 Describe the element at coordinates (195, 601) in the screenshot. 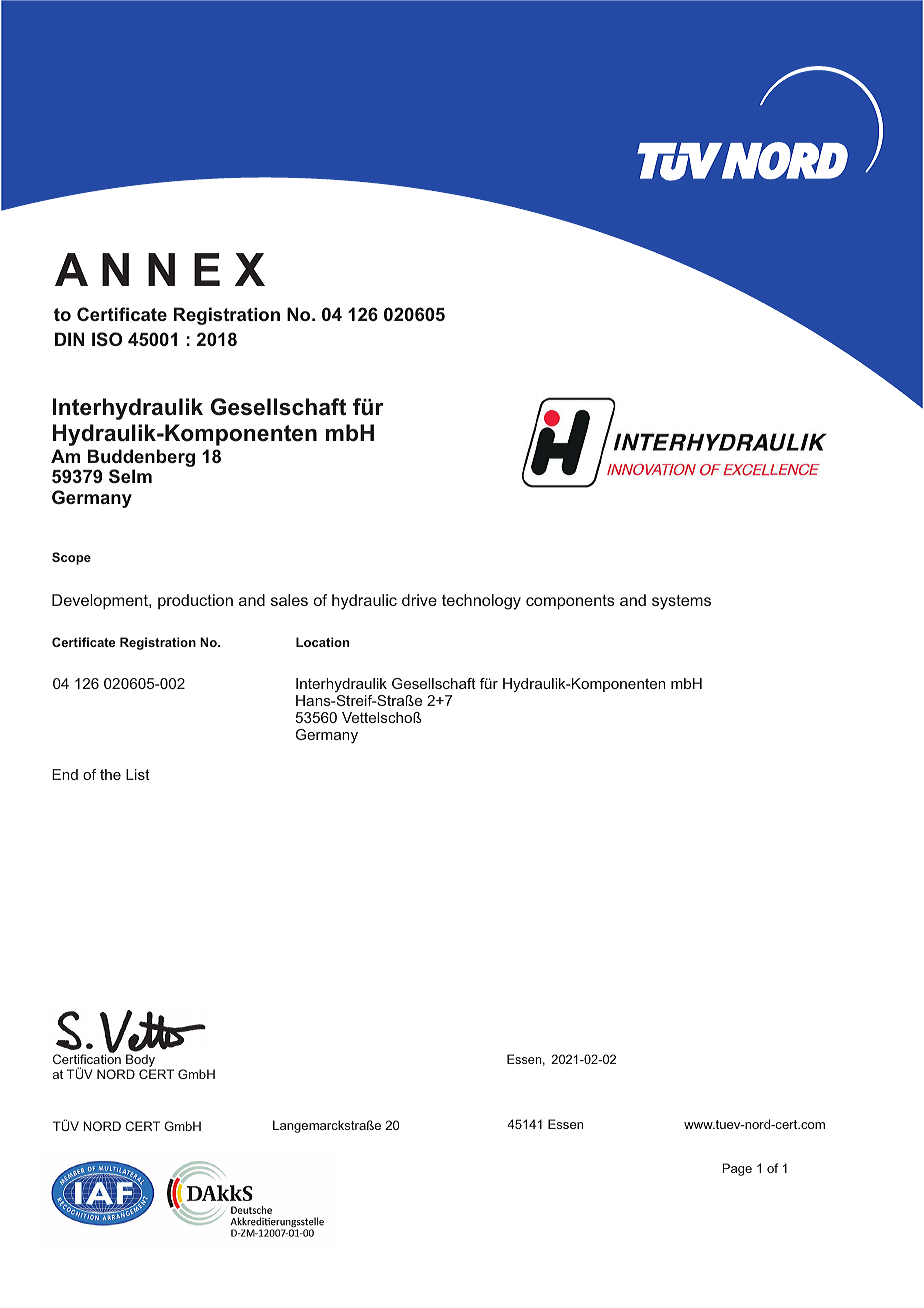

I see `production` at that location.
